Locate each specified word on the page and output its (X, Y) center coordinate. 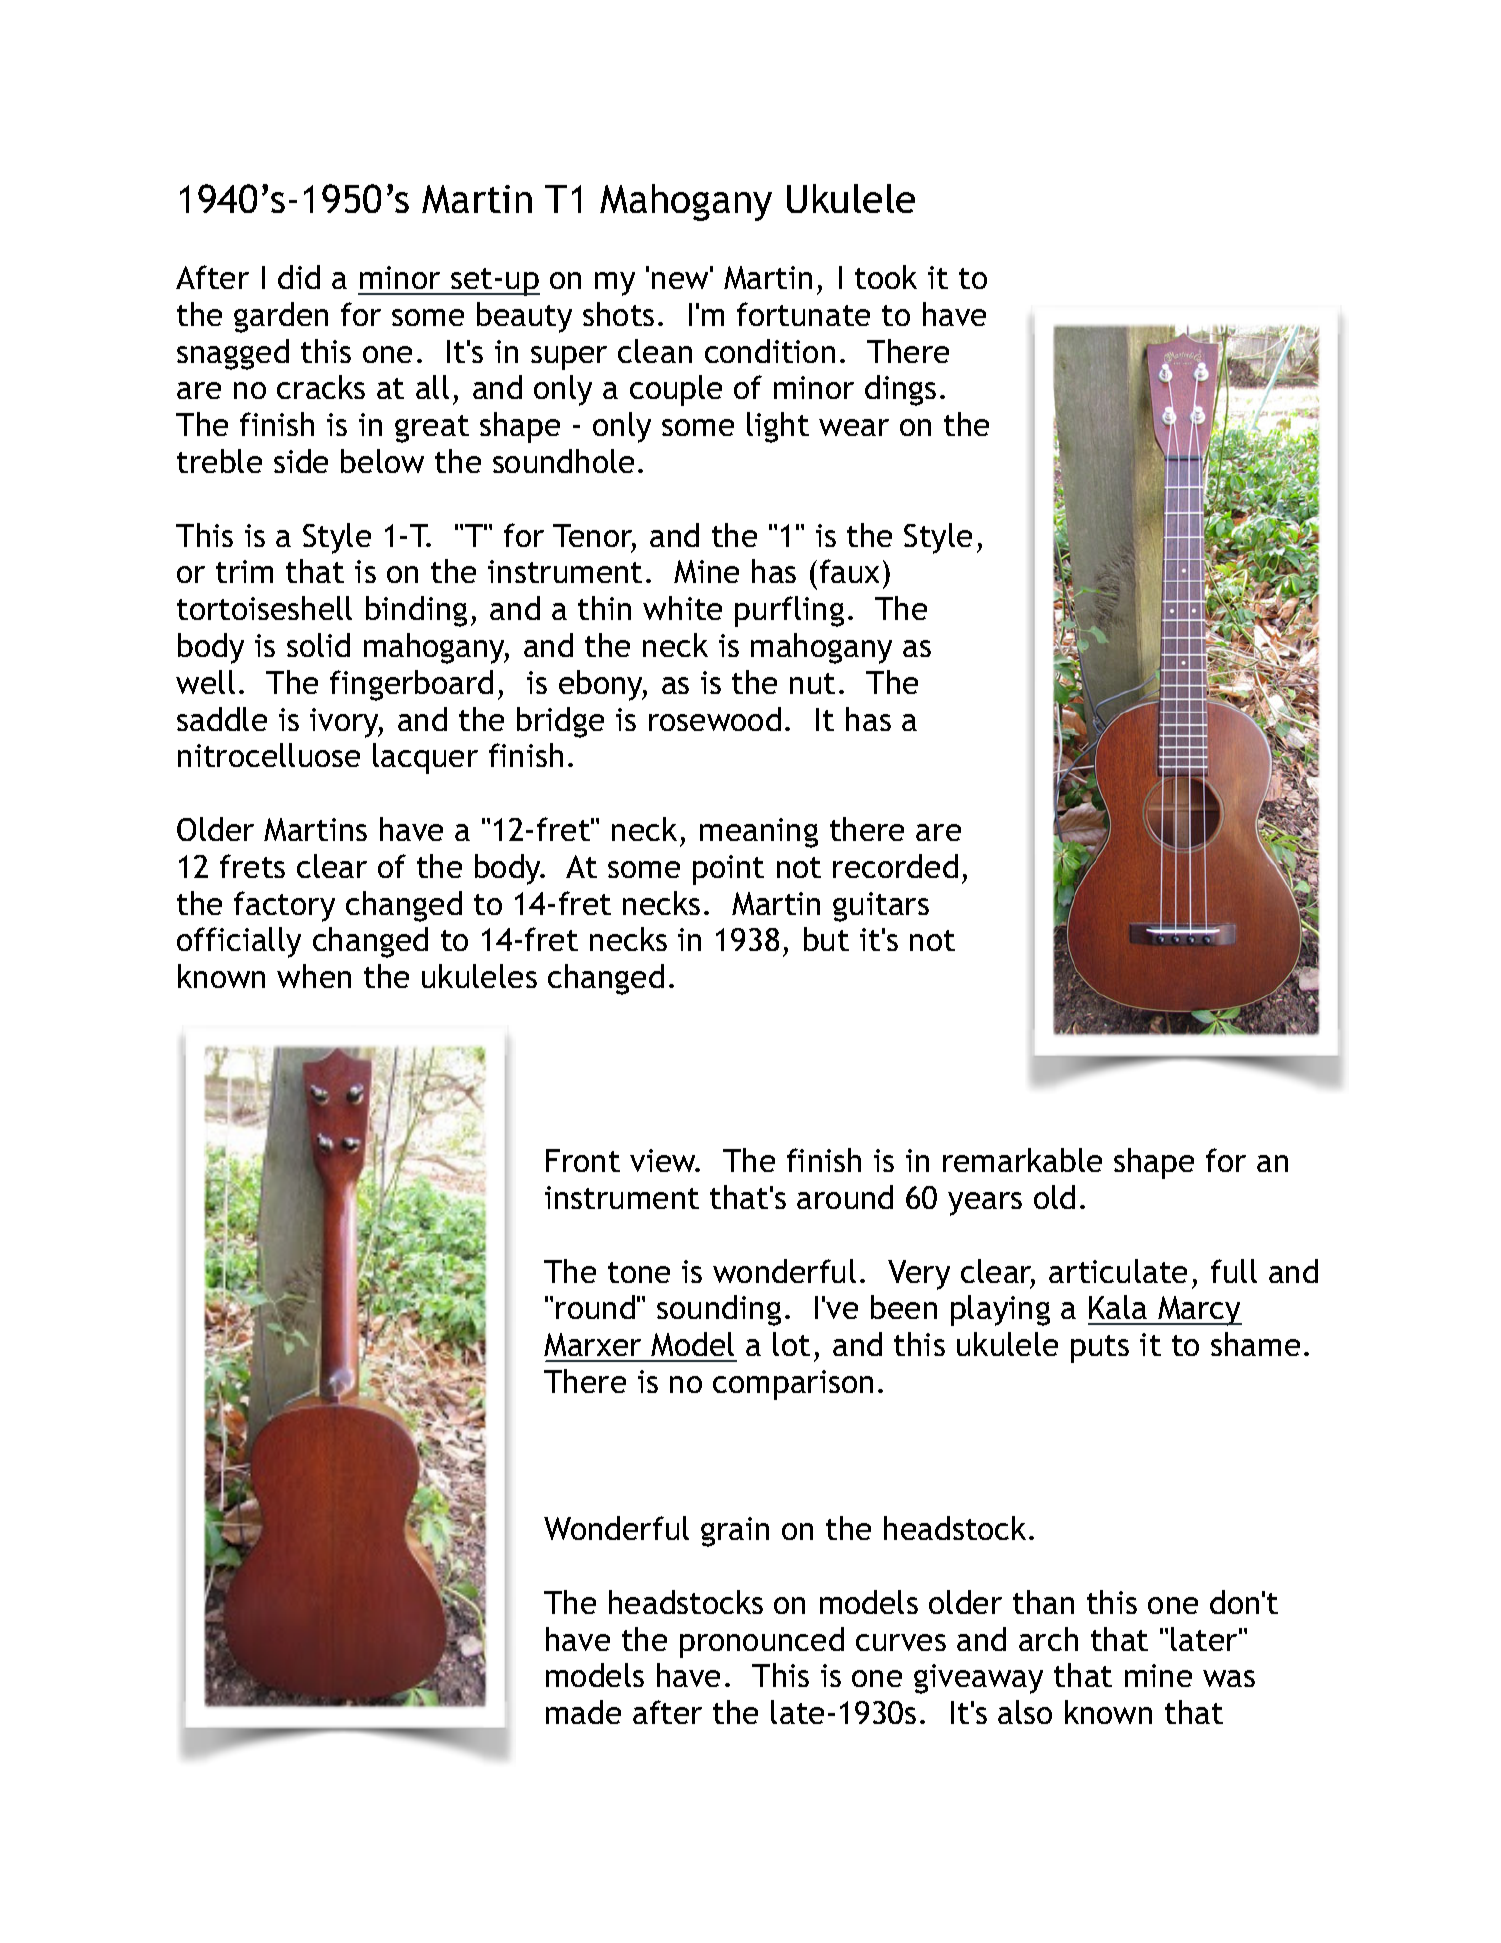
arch (1048, 1639)
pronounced (762, 1642)
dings (900, 390)
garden (281, 317)
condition (770, 351)
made (583, 1712)
